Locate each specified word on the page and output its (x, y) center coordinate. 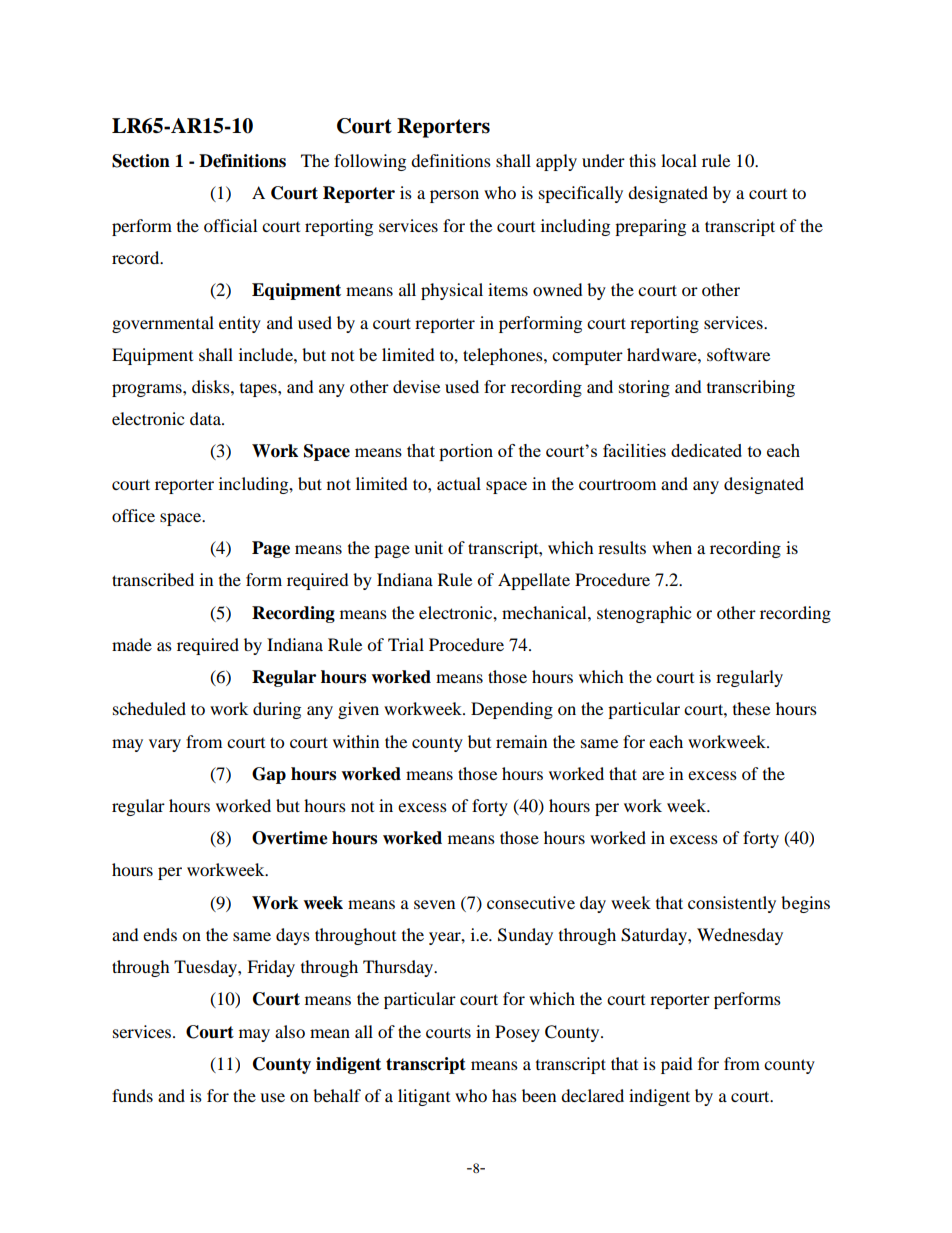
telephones (504, 356)
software (738, 354)
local (679, 160)
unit (428, 547)
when (672, 547)
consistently (732, 904)
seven (434, 904)
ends (160, 934)
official (230, 225)
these (751, 708)
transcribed (153, 579)
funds (132, 1095)
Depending (512, 710)
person (454, 196)
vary (165, 745)
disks (212, 386)
